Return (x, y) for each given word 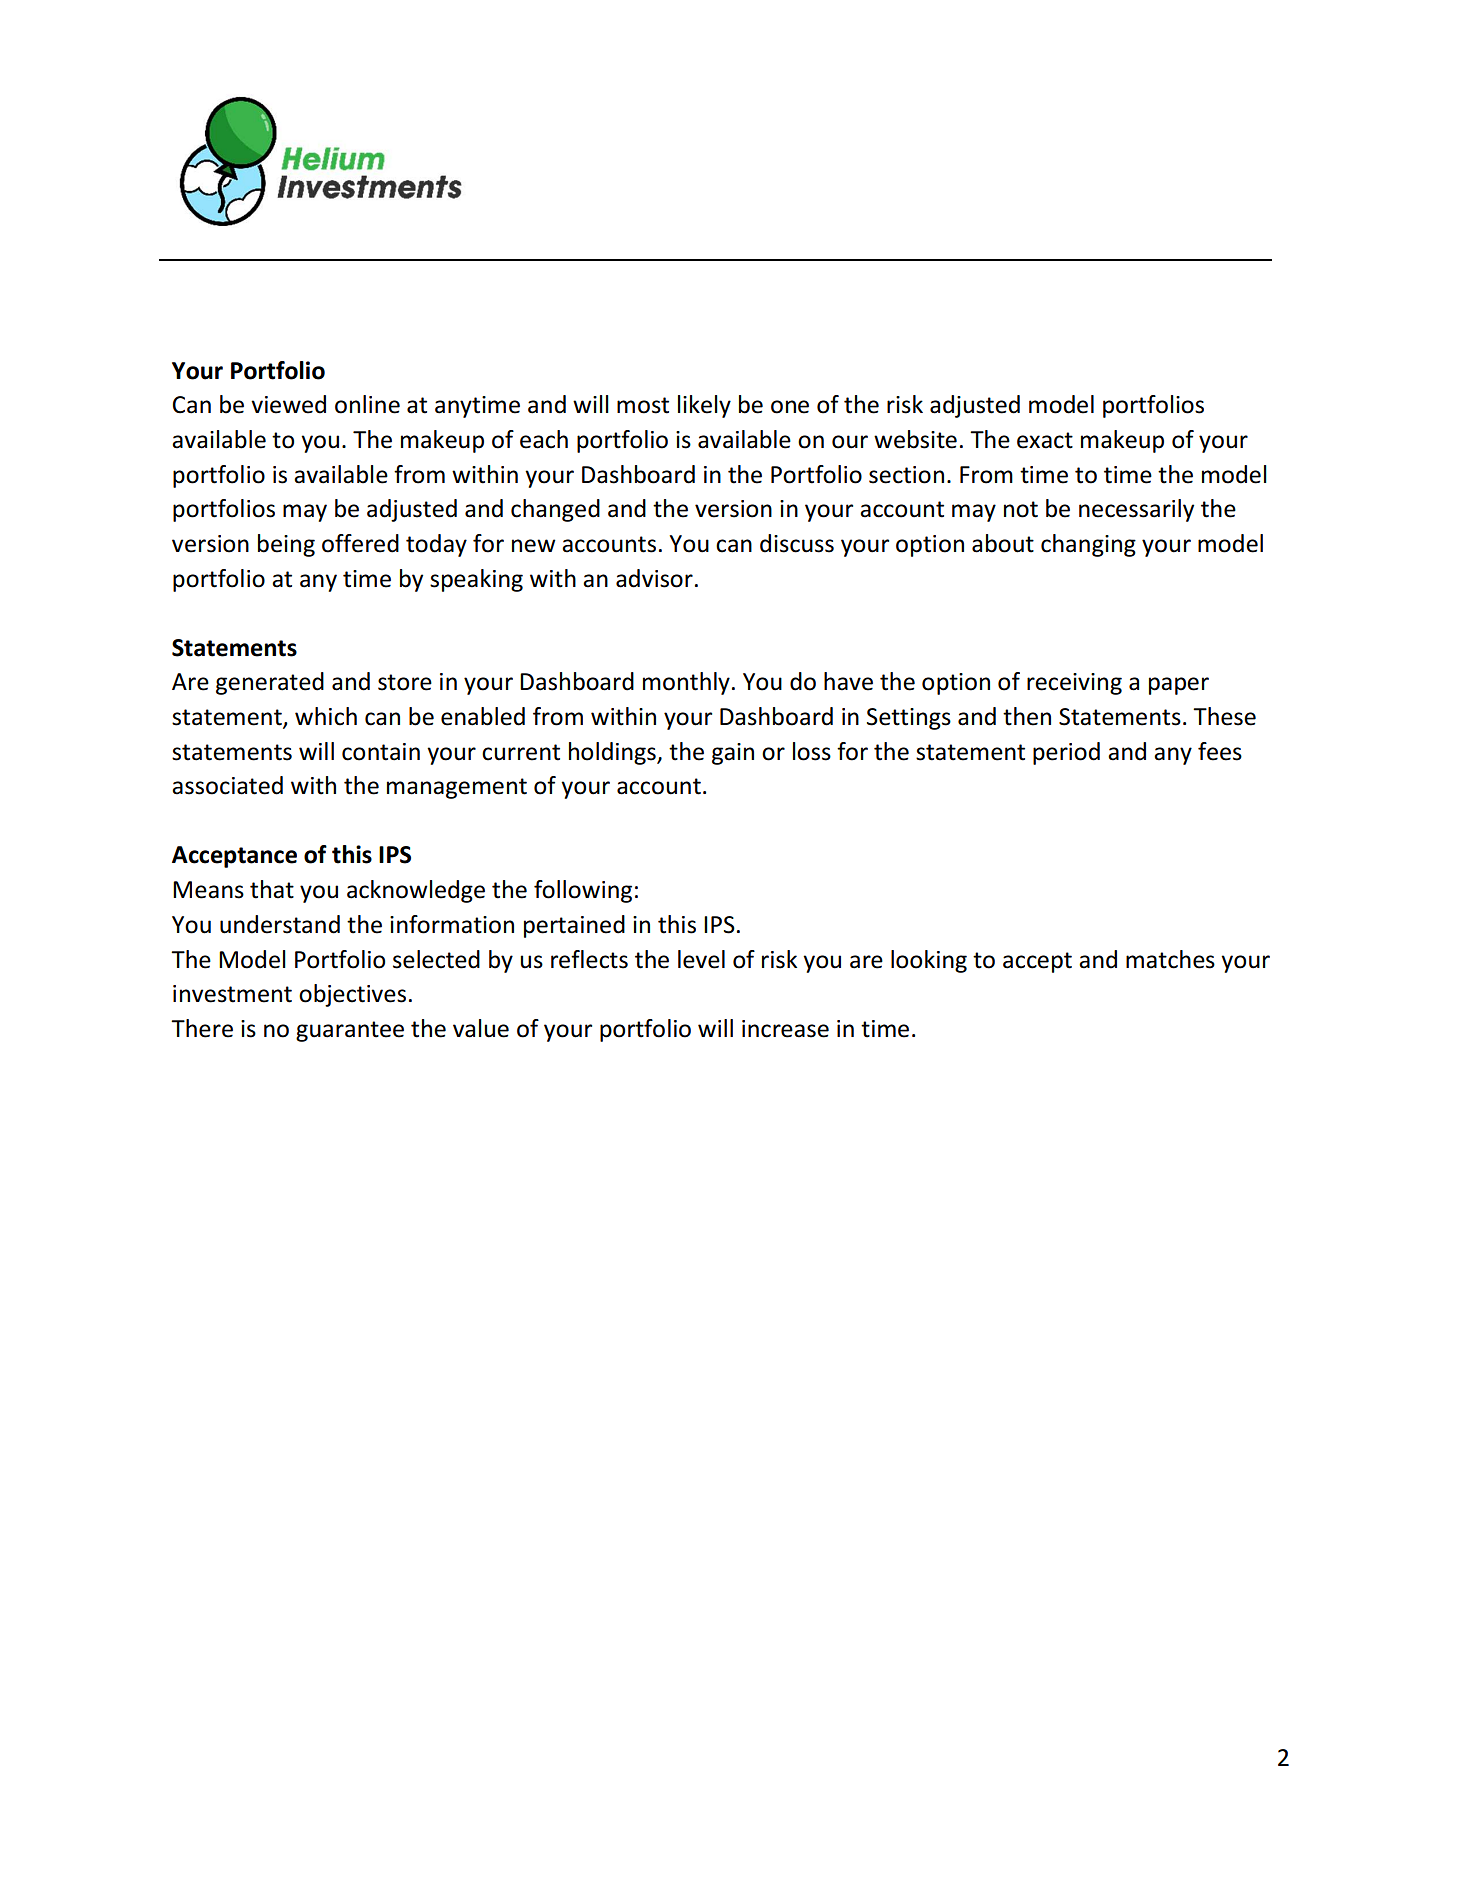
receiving (1074, 684)
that (272, 889)
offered (360, 543)
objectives (352, 995)
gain (733, 754)
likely (704, 406)
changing (1088, 545)
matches (1170, 959)
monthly (686, 683)
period (1066, 753)
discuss (797, 543)
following (583, 891)
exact (1045, 440)
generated (270, 683)
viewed (288, 404)
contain (381, 752)
